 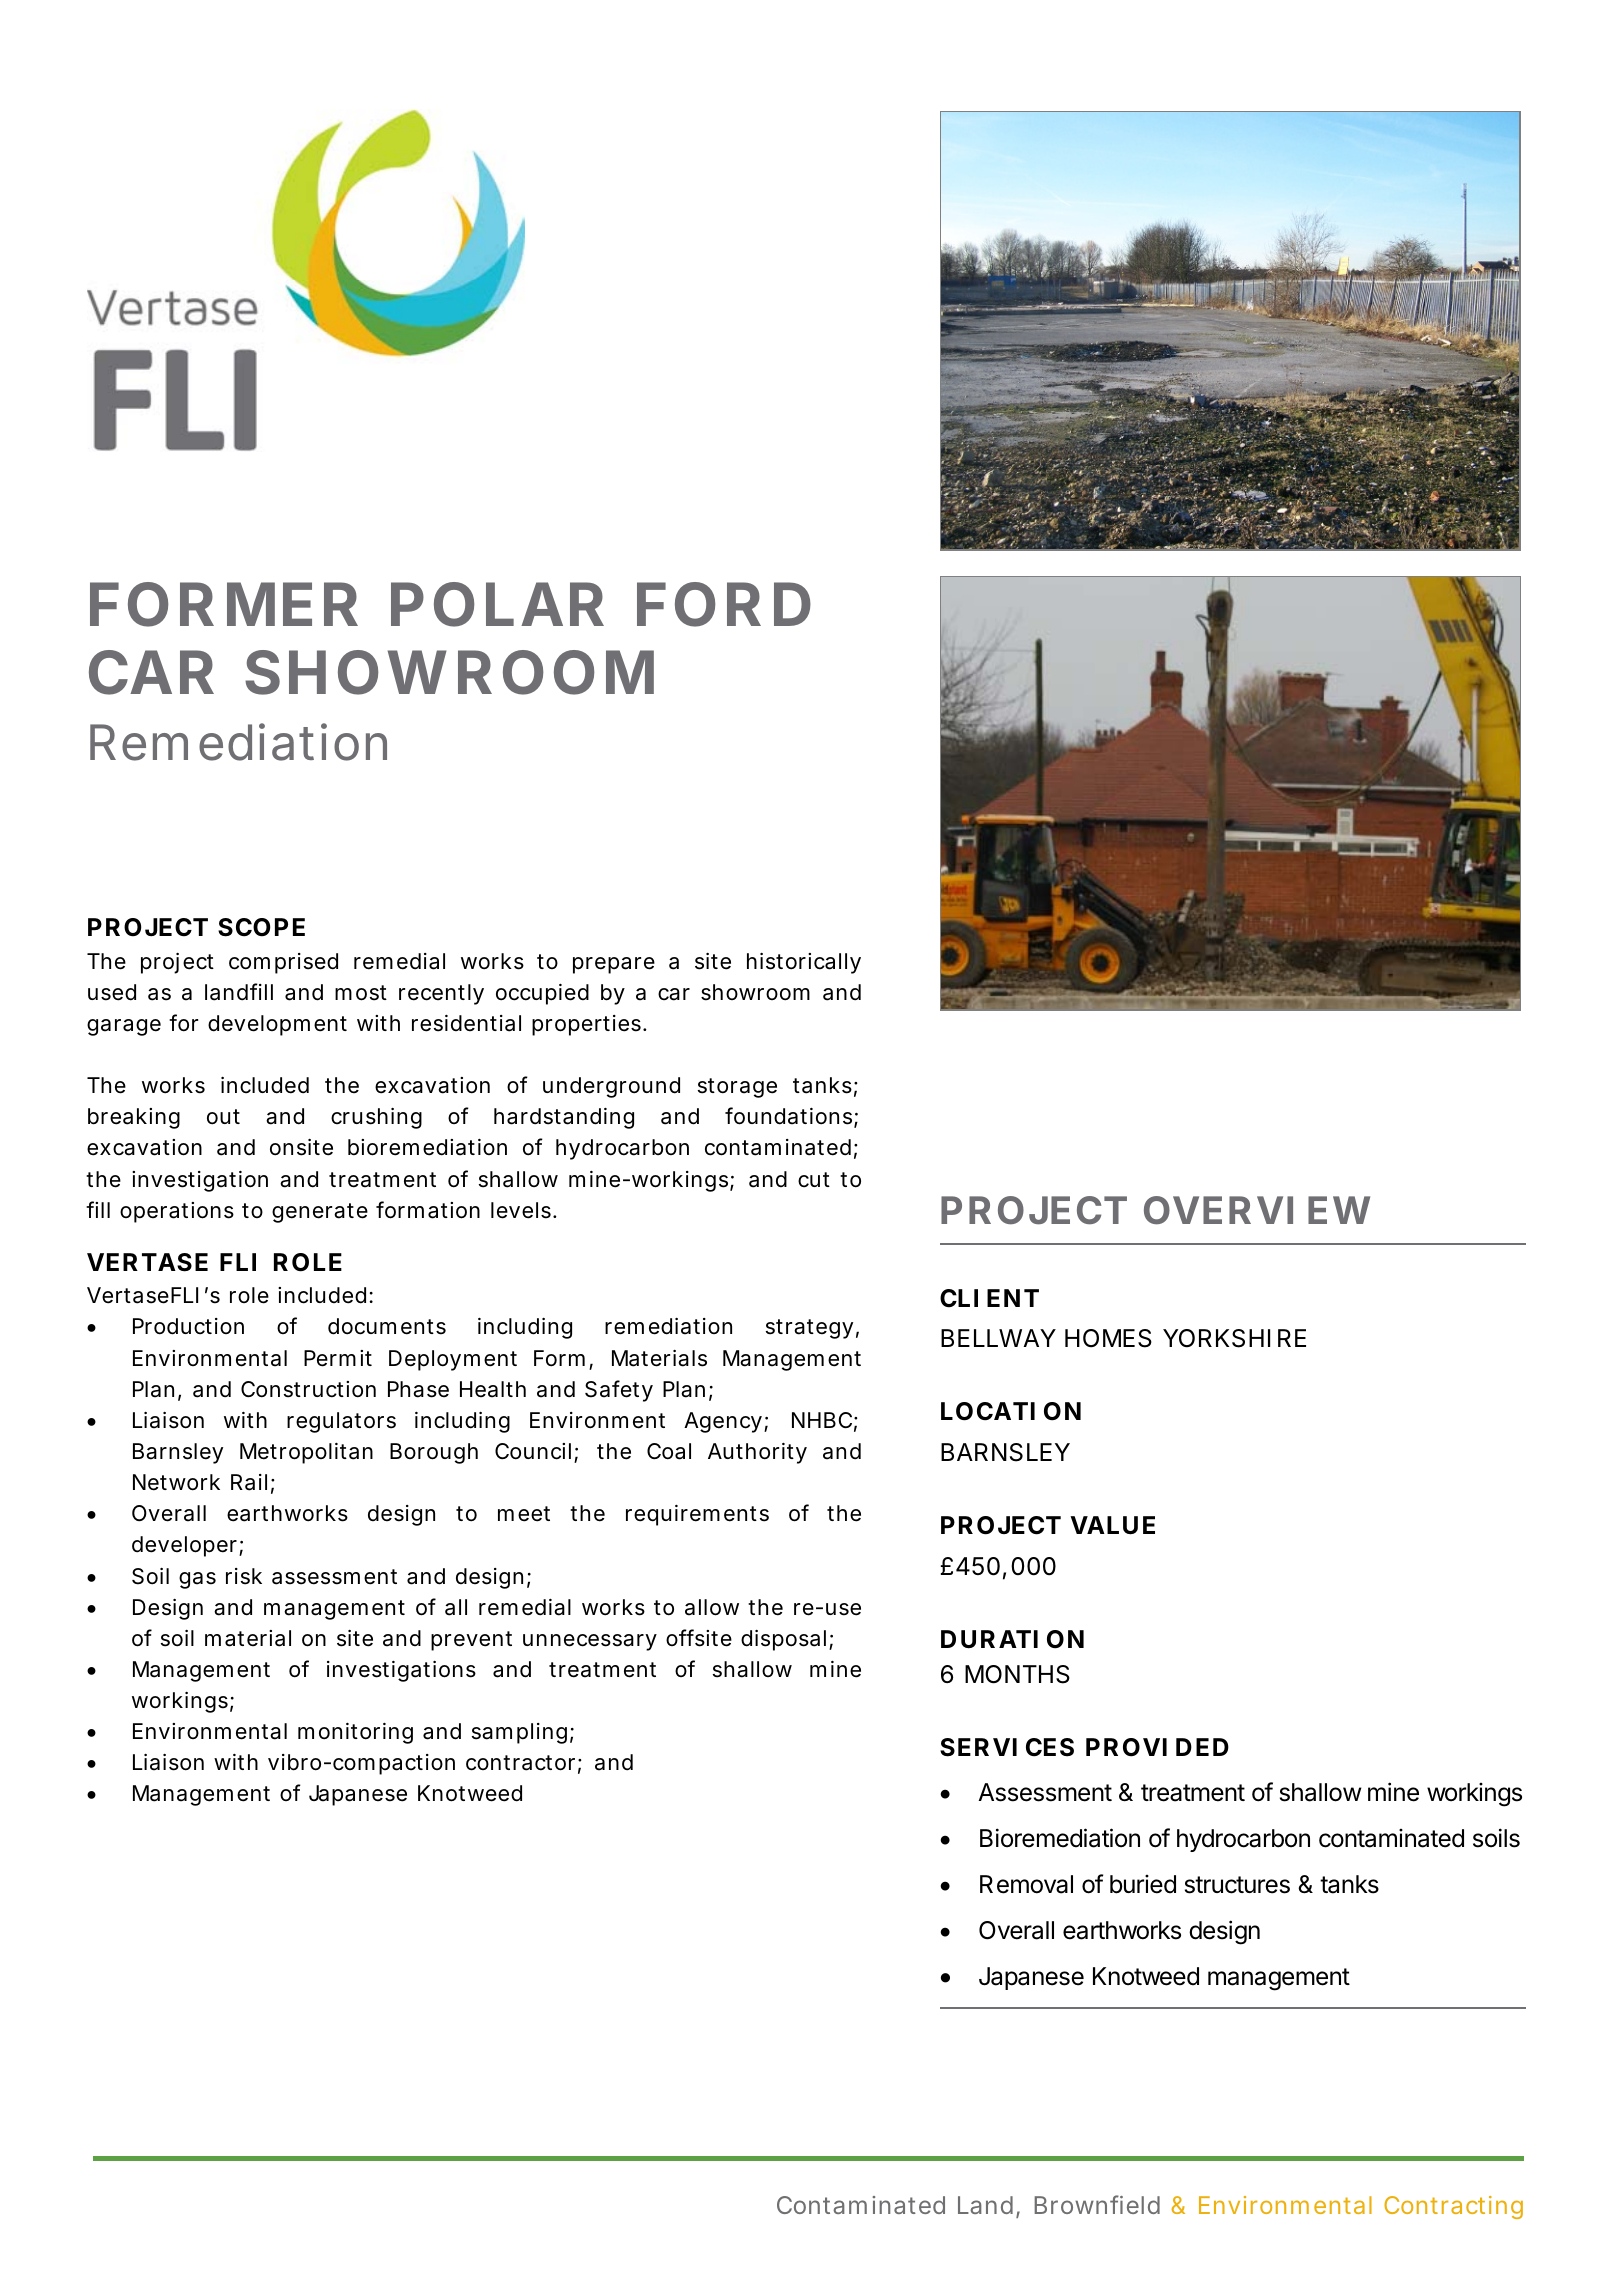 What do you see at coordinates (669, 1451) in the page?
I see `Coal` at bounding box center [669, 1451].
